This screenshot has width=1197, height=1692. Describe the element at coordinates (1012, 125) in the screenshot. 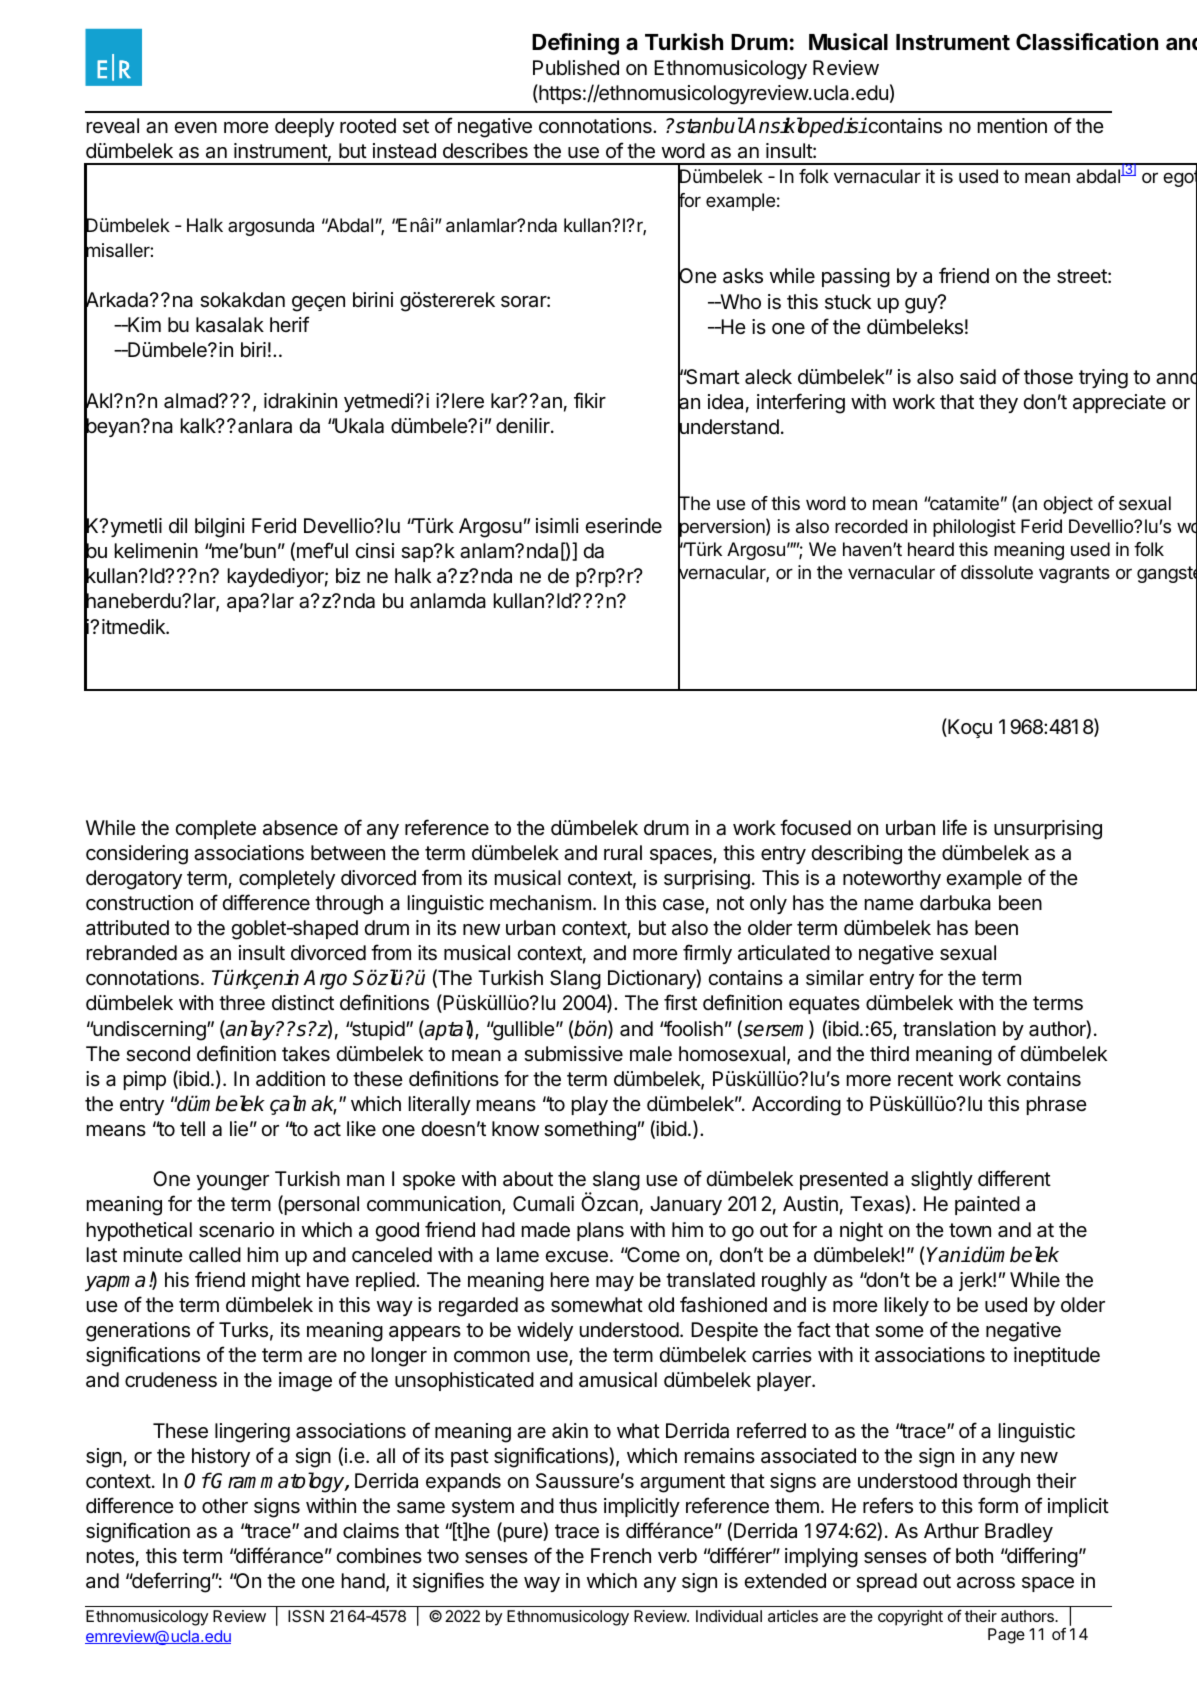

I see `mention` at that location.
